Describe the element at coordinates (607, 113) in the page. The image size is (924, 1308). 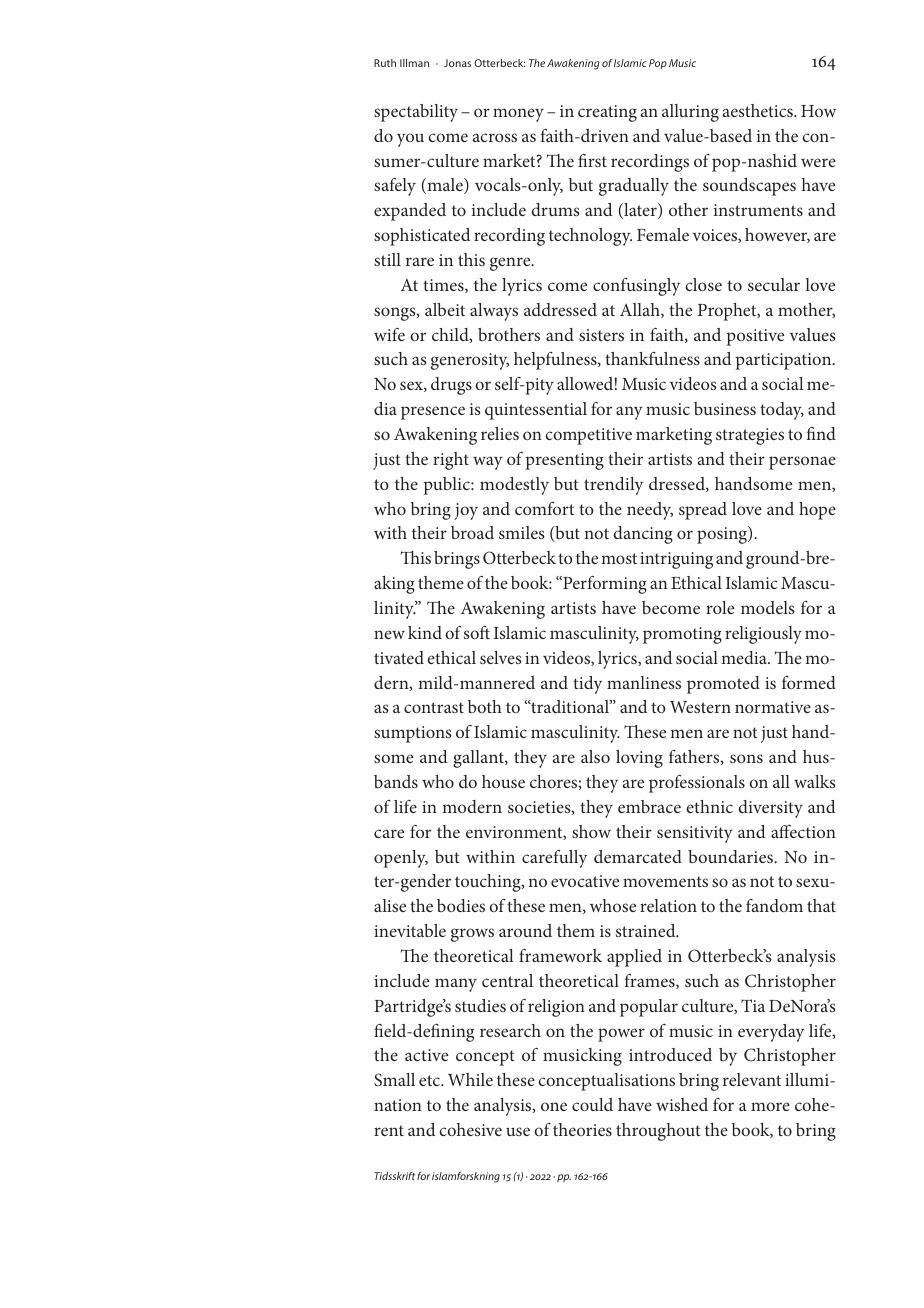
I see `creating` at that location.
